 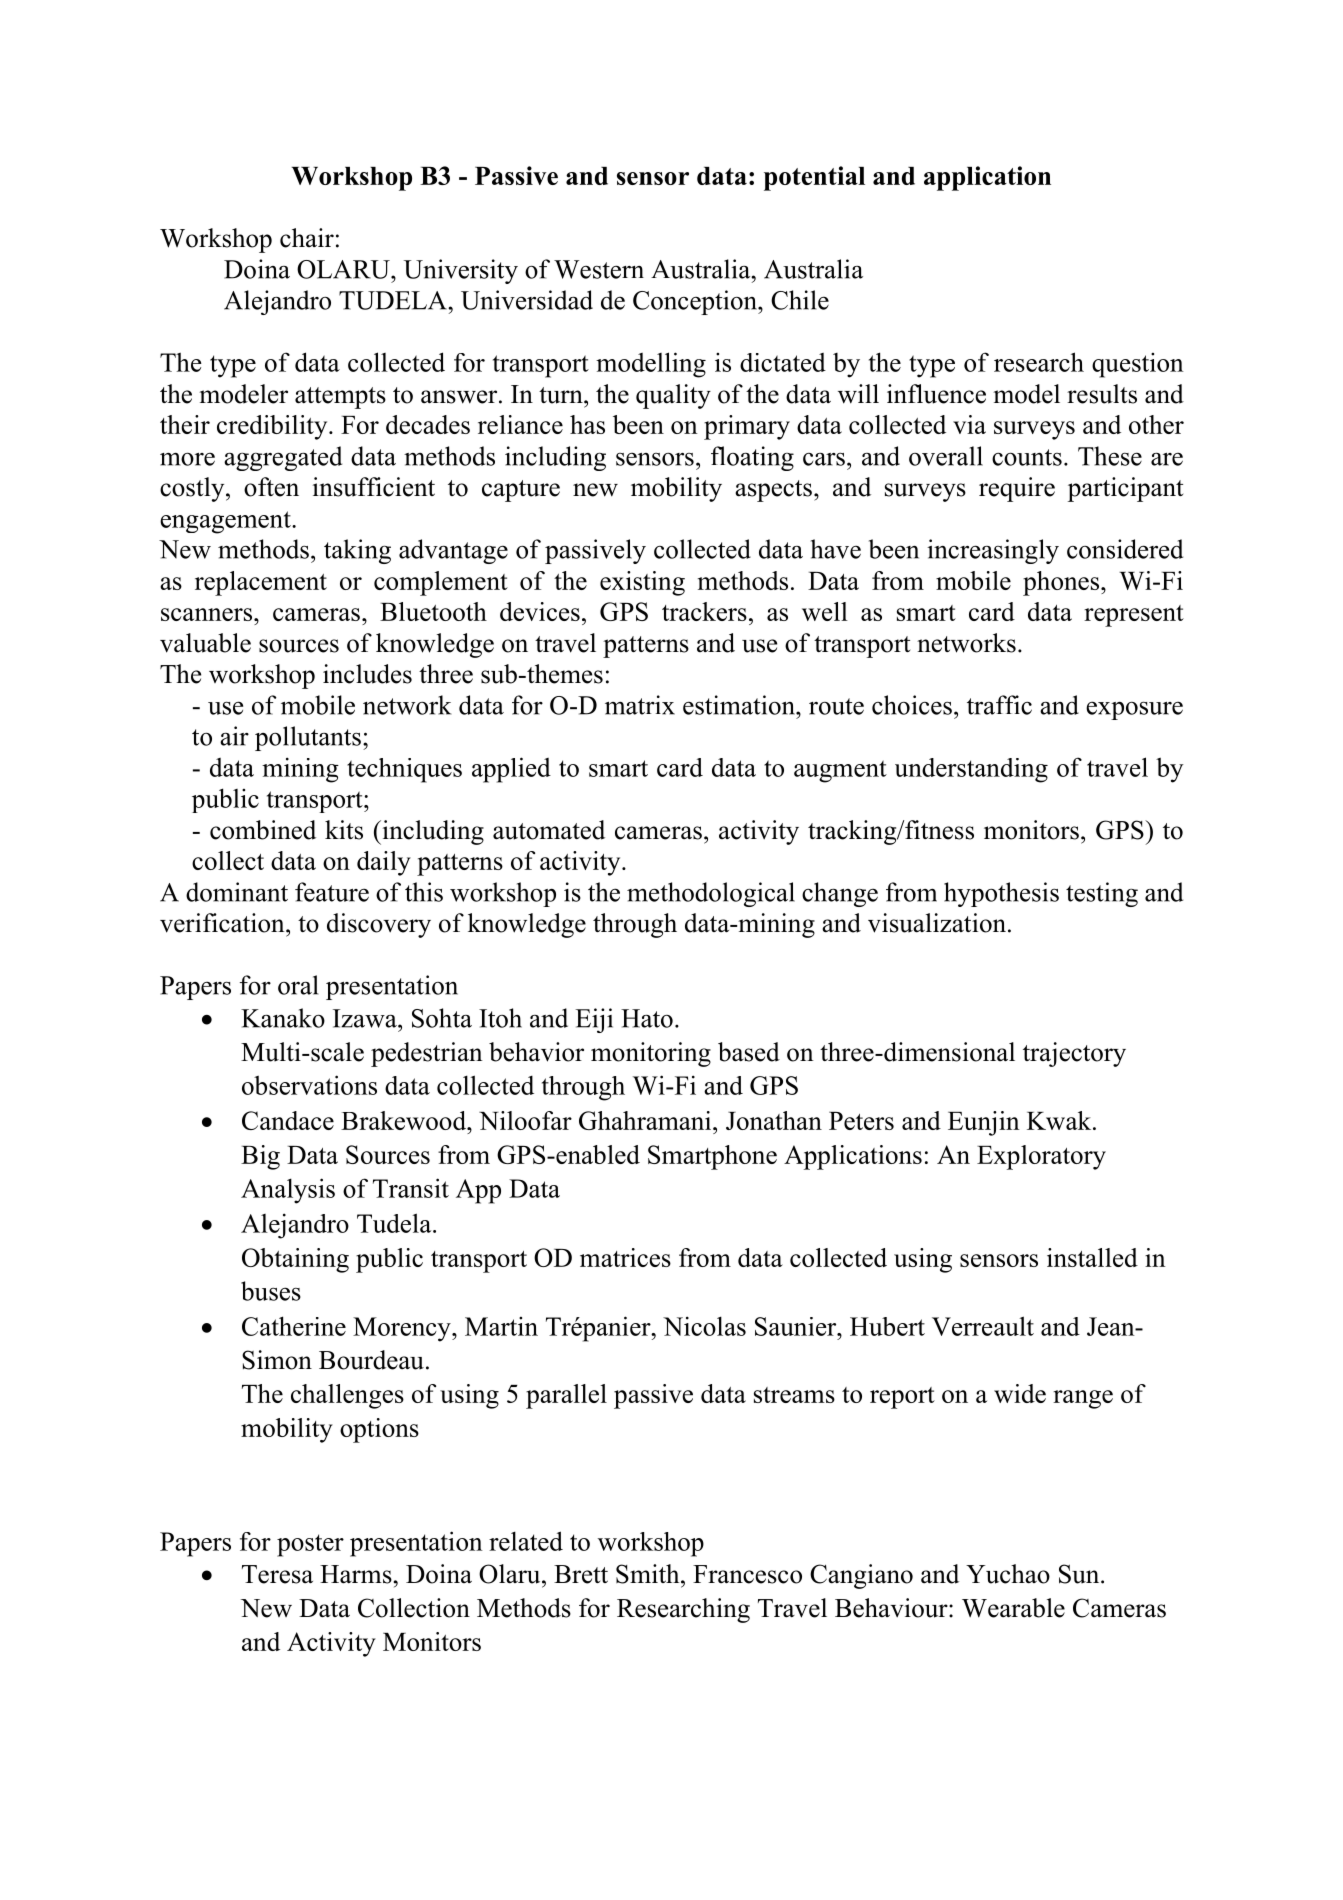 What do you see at coordinates (711, 894) in the document?
I see `methodological` at bounding box center [711, 894].
